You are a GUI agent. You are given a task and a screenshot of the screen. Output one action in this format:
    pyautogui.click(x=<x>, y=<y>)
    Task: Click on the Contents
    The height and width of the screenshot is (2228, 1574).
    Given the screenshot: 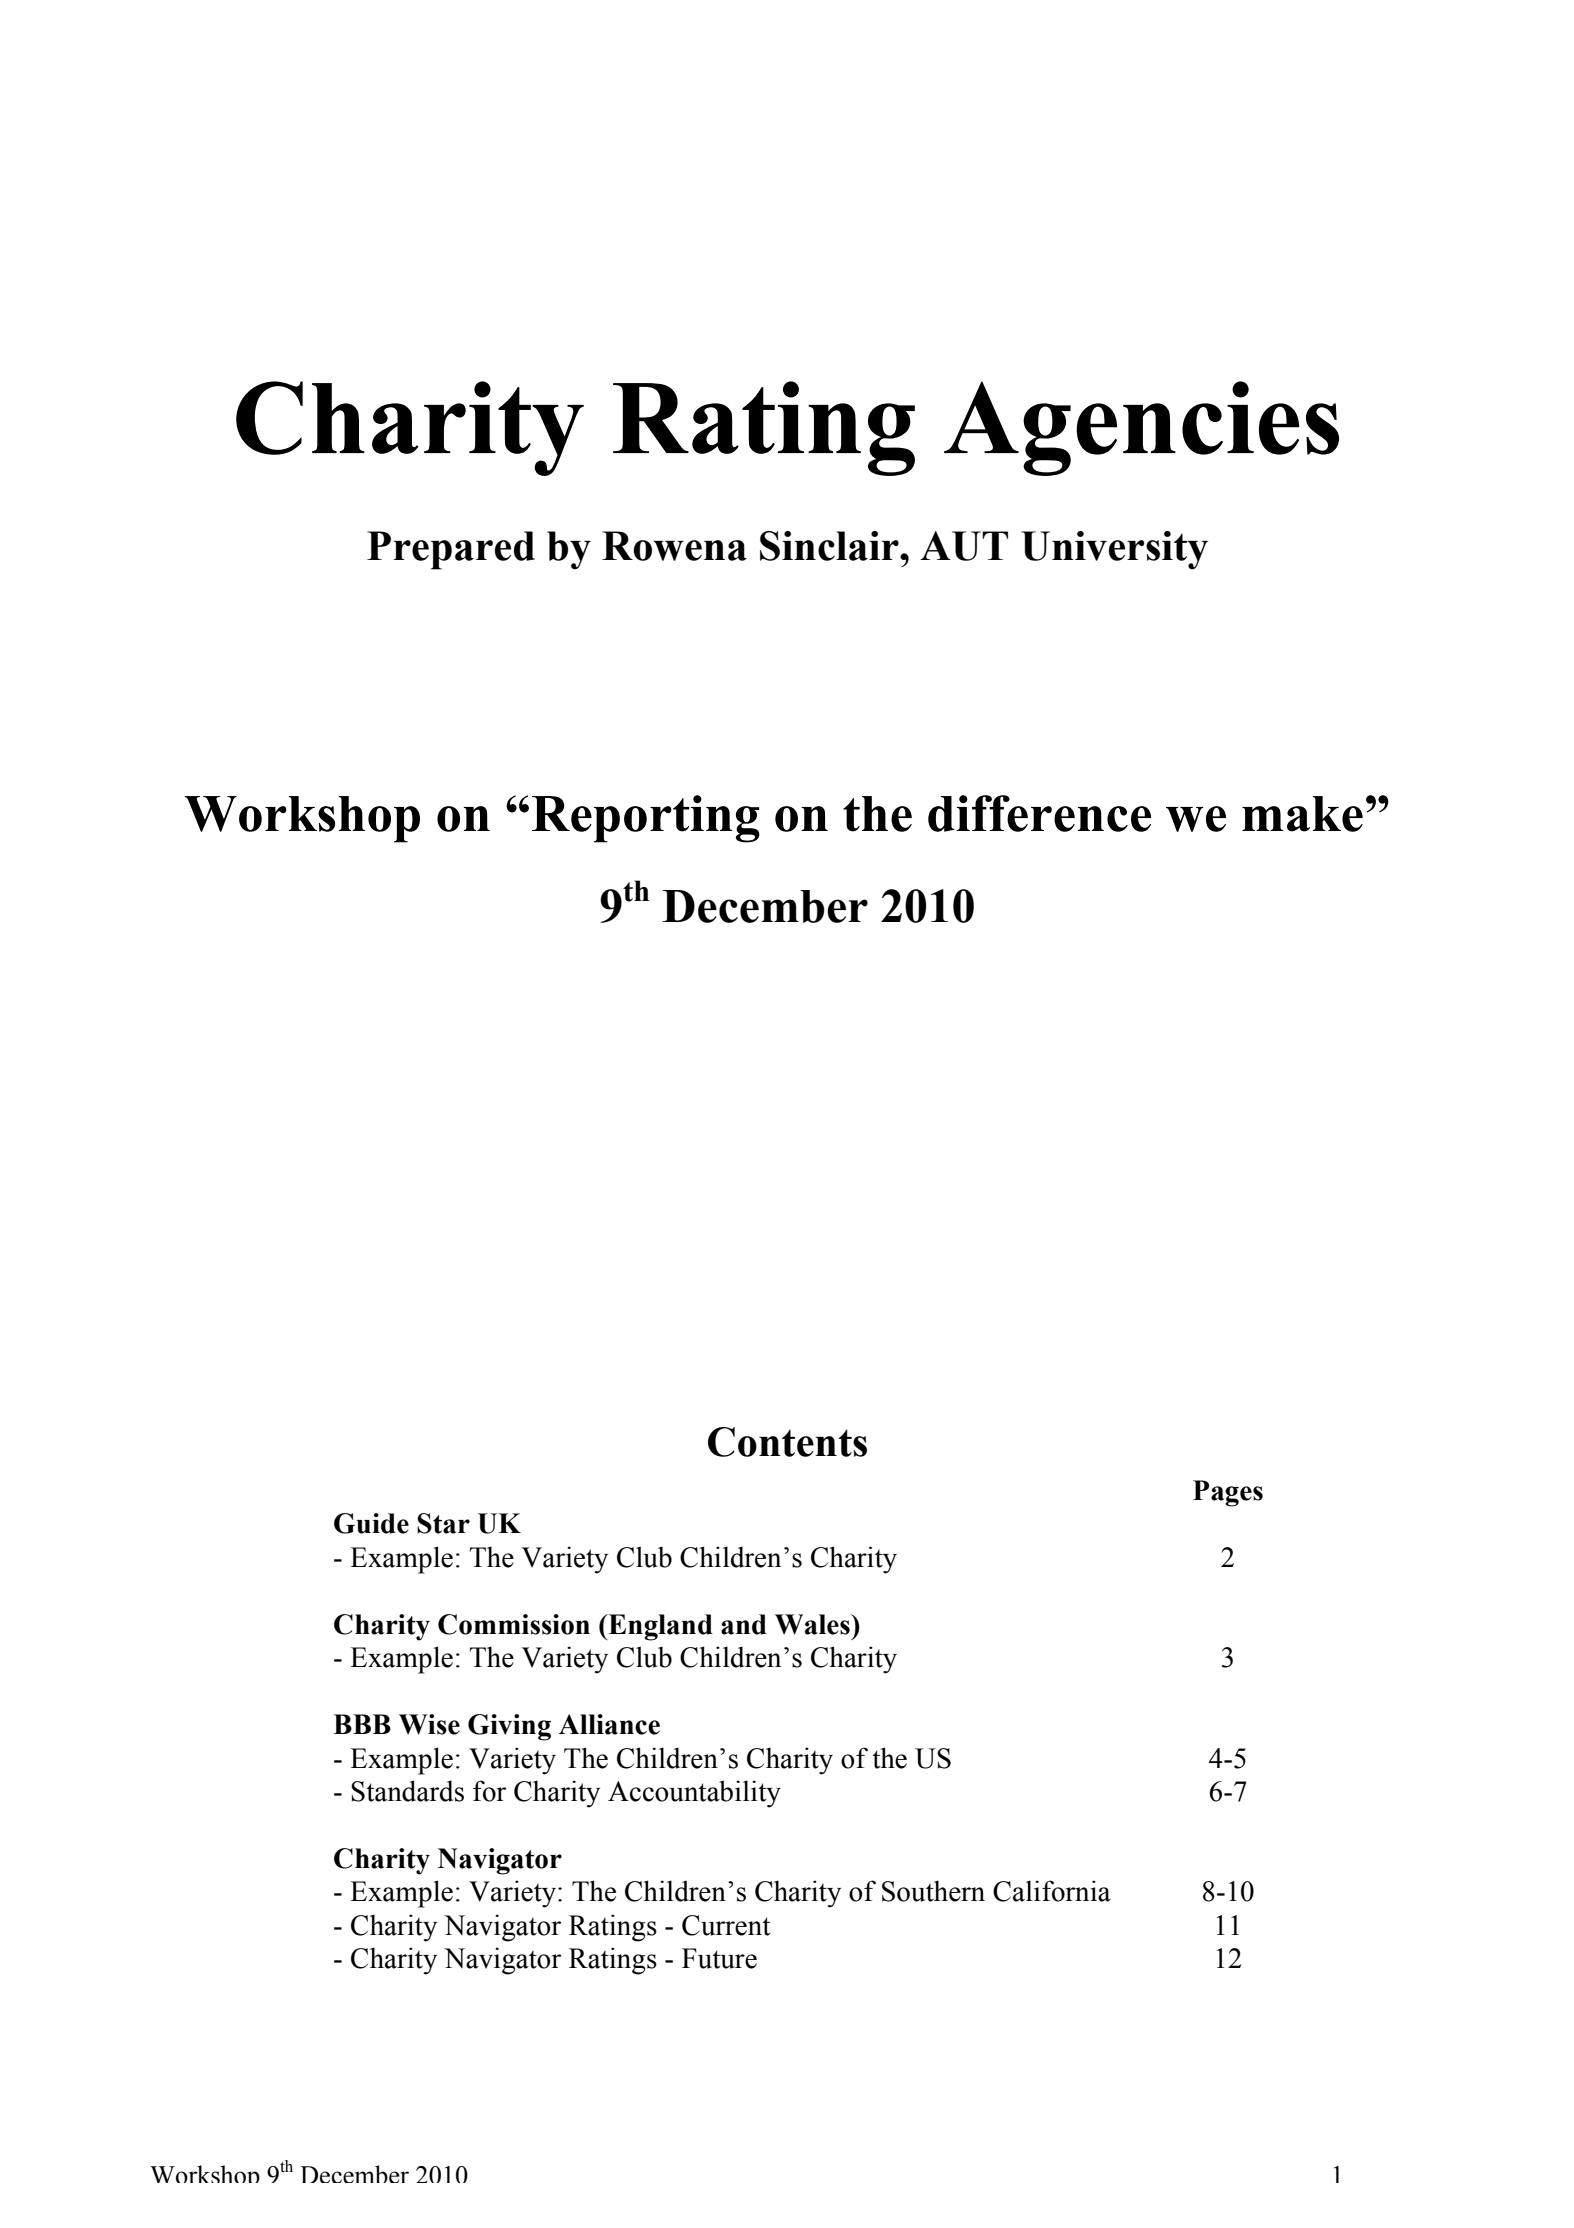 What is the action you would take?
    pyautogui.click(x=787, y=1442)
